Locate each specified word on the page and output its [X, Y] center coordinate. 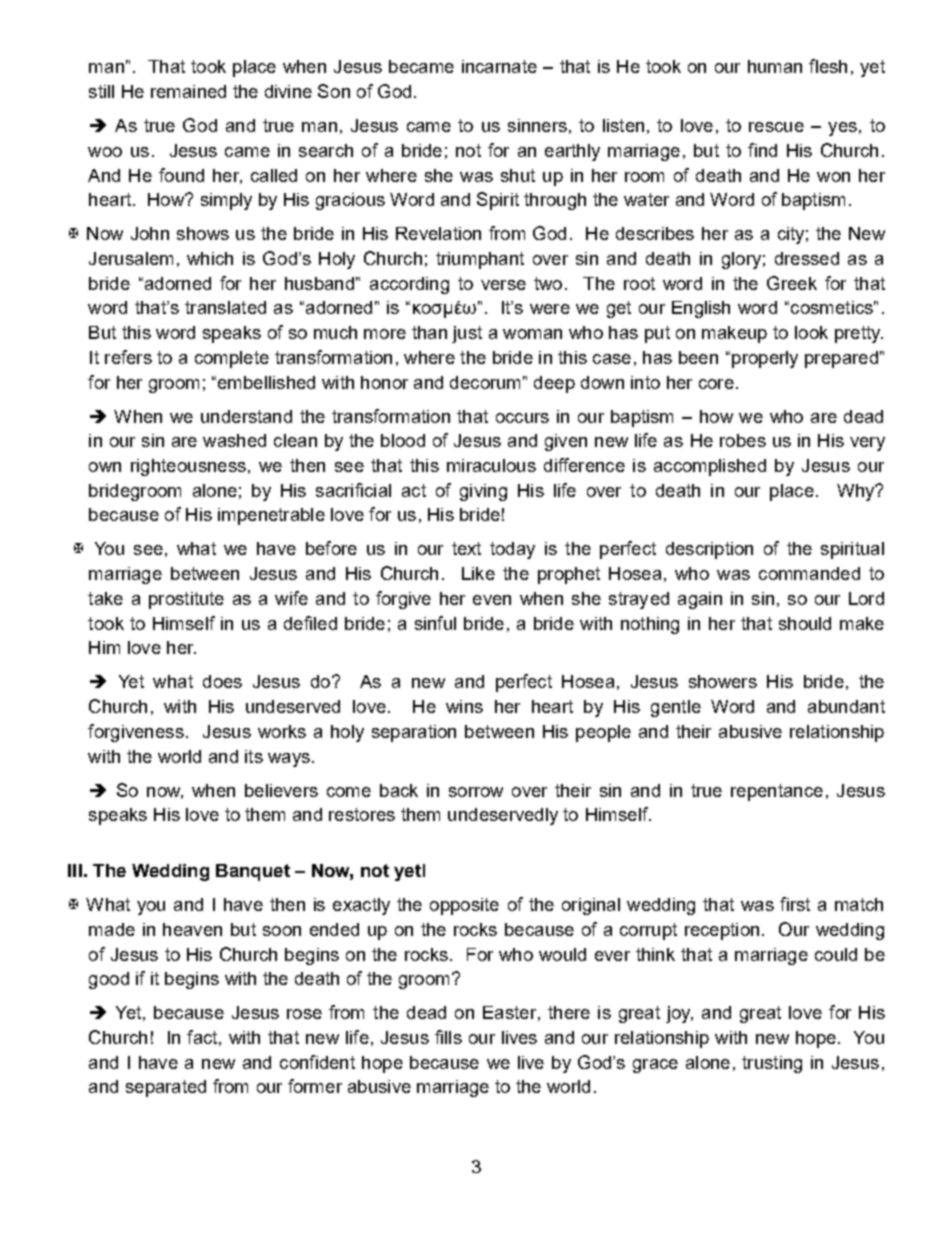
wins [464, 706]
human [775, 66]
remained [188, 91]
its [254, 756]
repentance [777, 792]
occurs [522, 418]
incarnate [499, 66]
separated [166, 1088]
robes [743, 440]
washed [234, 440]
